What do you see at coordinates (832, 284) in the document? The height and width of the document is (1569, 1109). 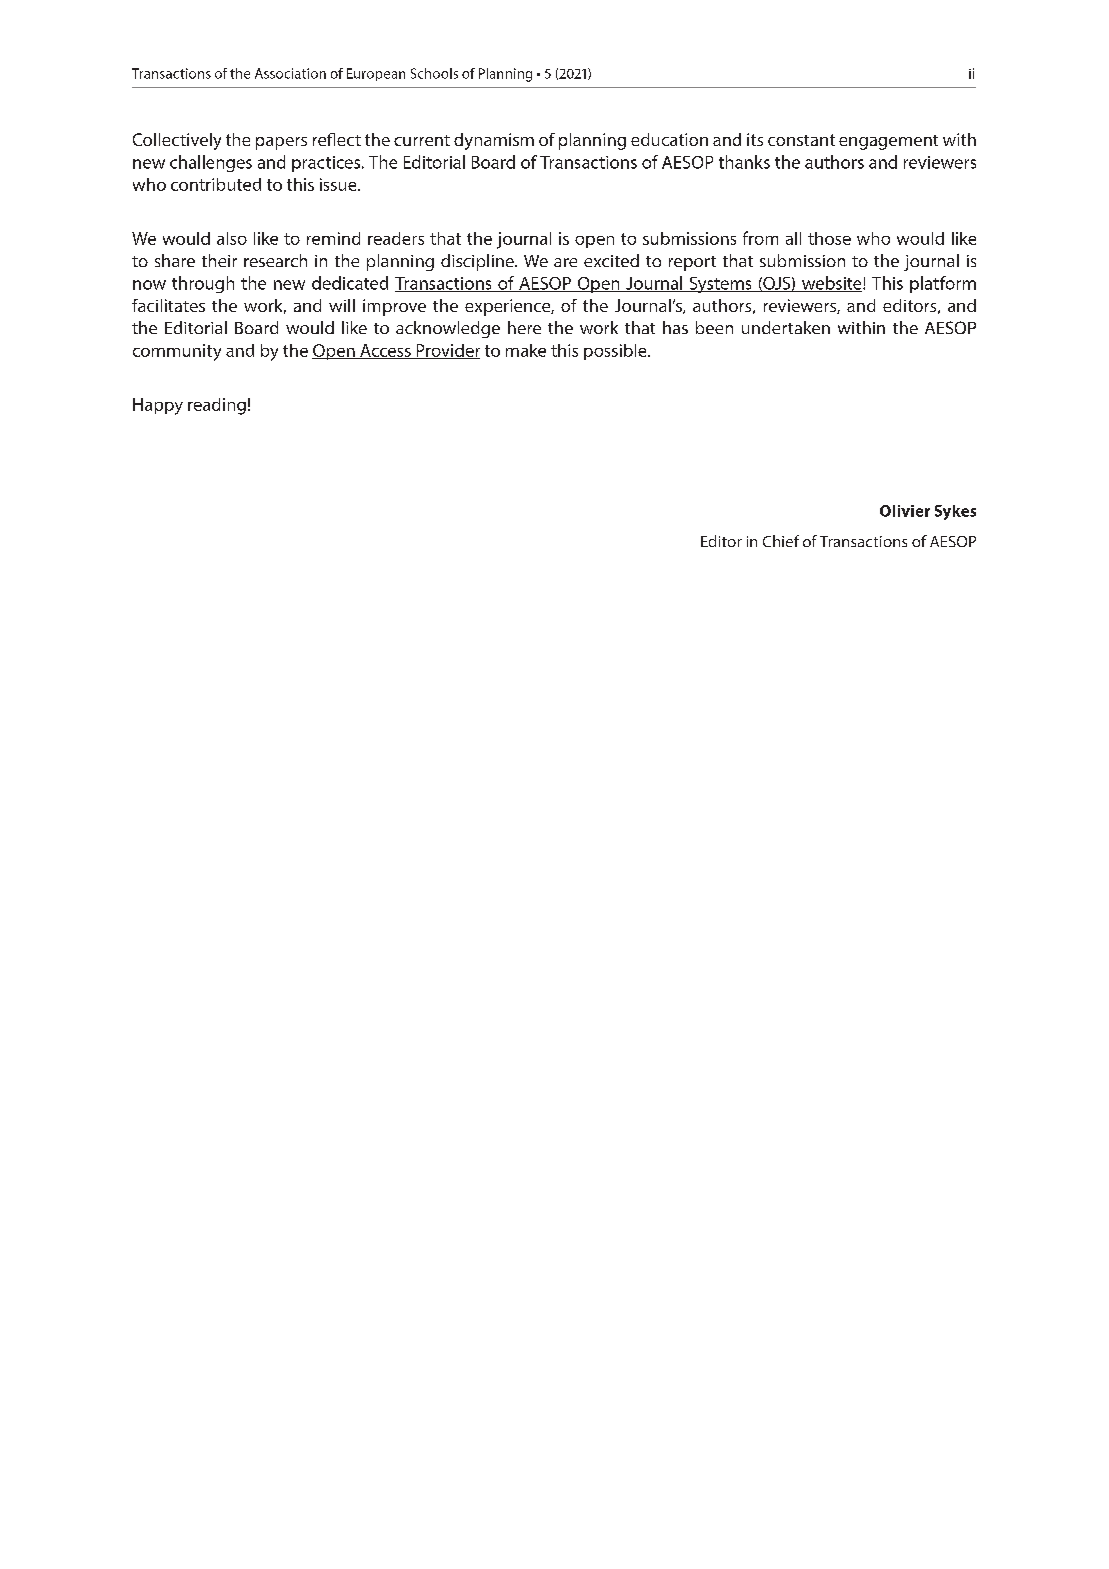 I see `website` at bounding box center [832, 284].
